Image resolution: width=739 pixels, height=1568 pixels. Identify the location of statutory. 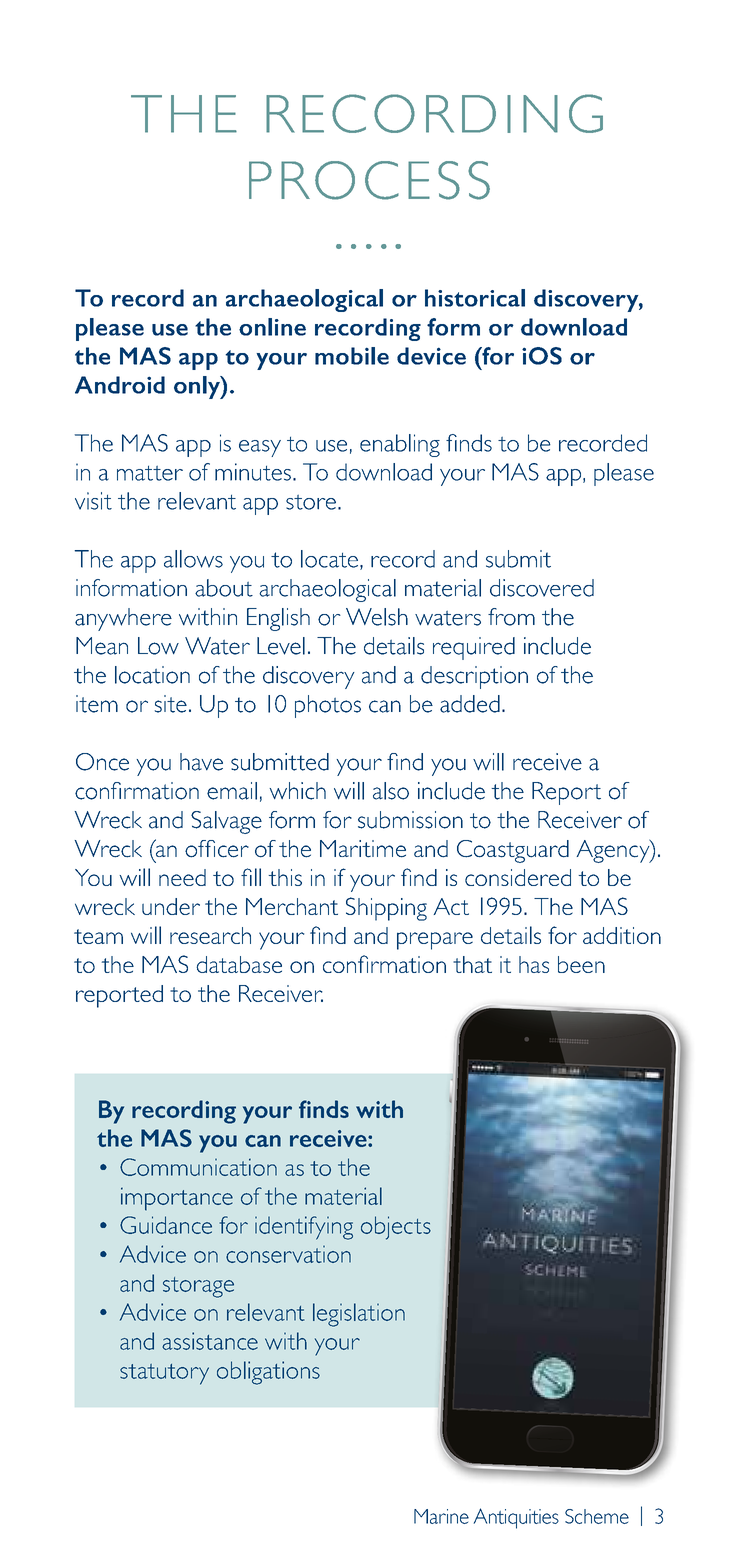
(164, 1374).
